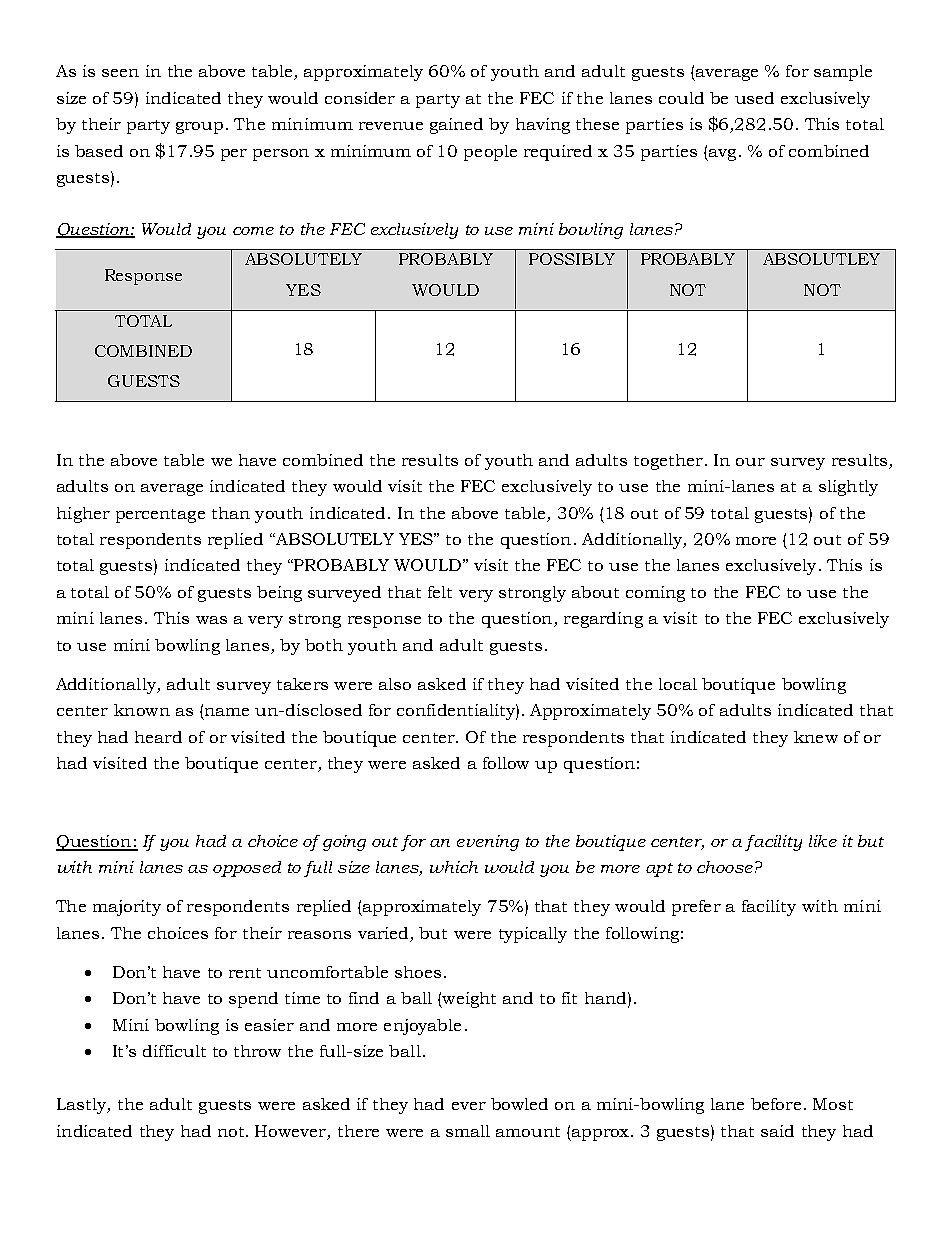 The image size is (952, 1233). Describe the element at coordinates (468, 1131) in the screenshot. I see `small` at that location.
